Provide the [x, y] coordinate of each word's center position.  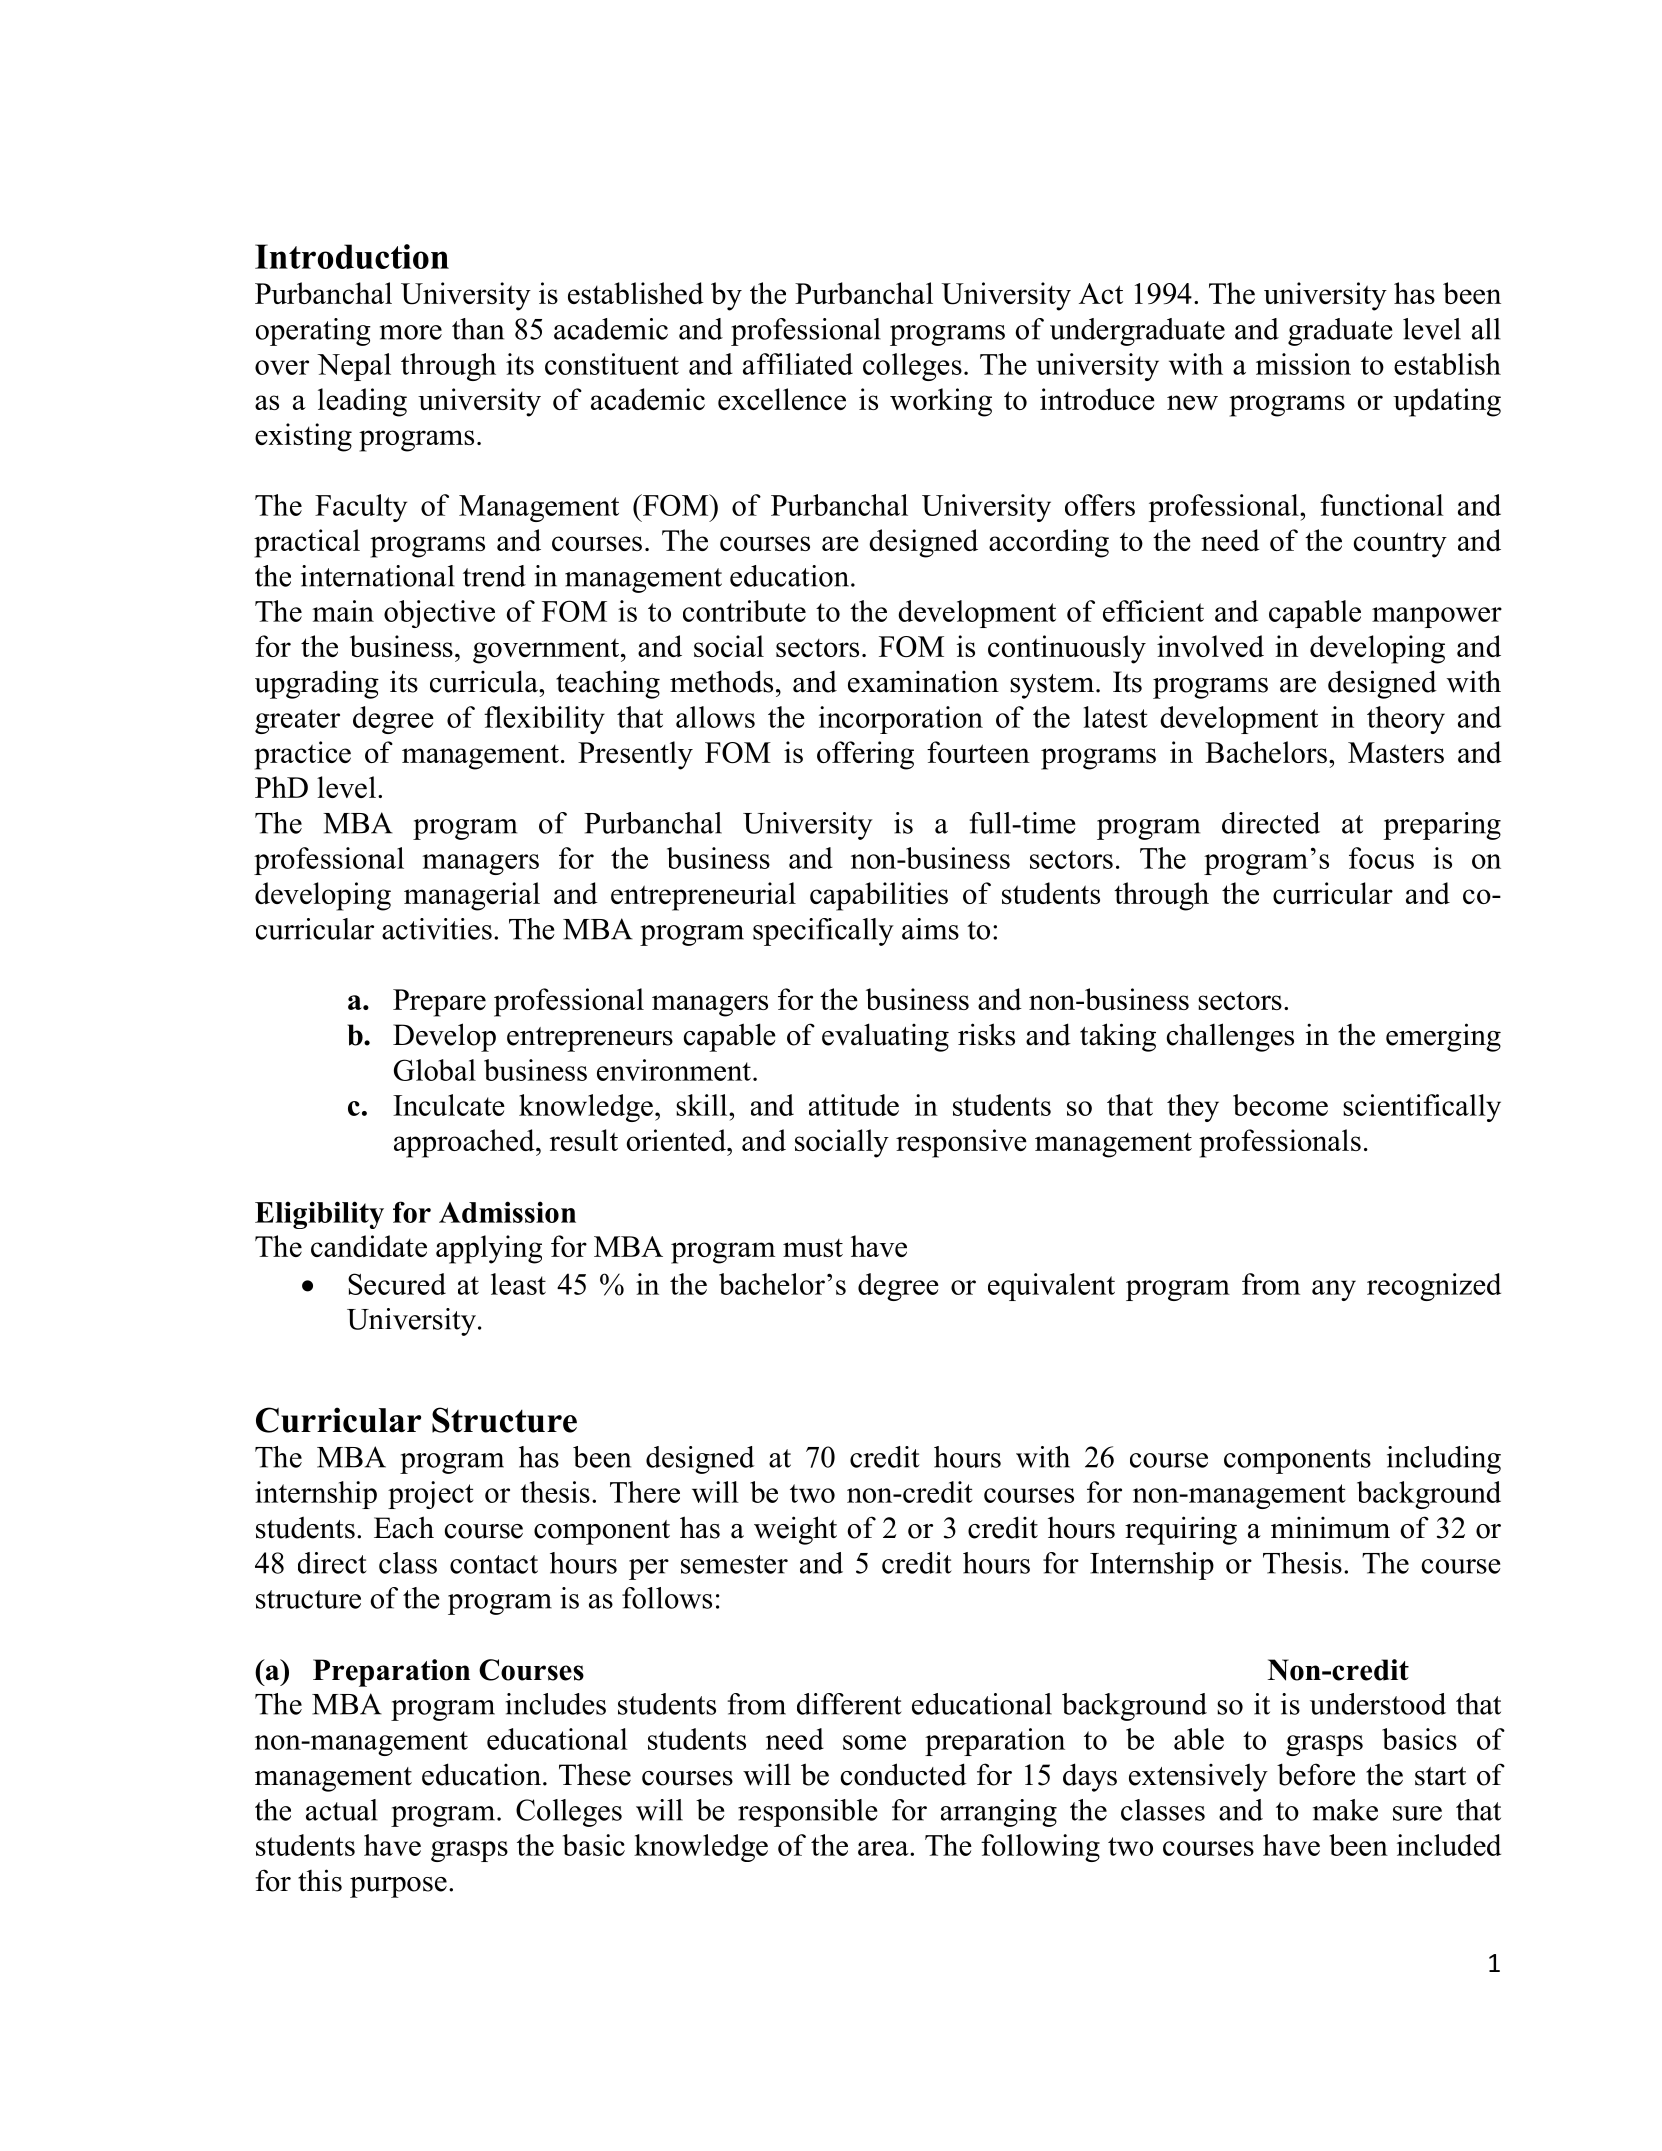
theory [1406, 720]
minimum [1330, 1527]
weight [795, 1530]
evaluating [885, 1037]
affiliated [798, 364]
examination [923, 681]
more [411, 332]
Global [435, 1070]
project [431, 1495]
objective [439, 614]
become [1280, 1105]
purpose [398, 1887]
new [1192, 402]
